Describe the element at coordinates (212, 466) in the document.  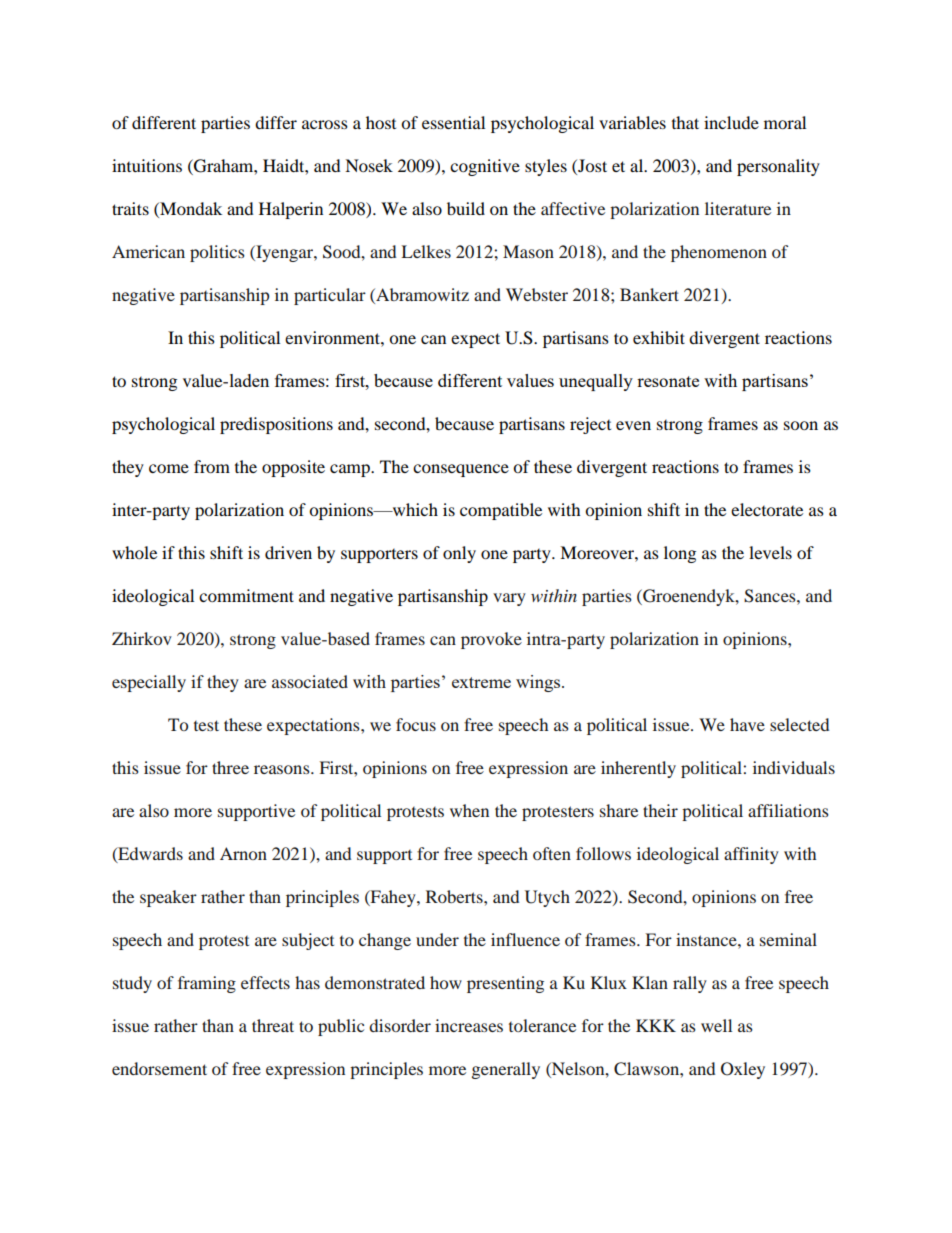
I see `from` at that location.
